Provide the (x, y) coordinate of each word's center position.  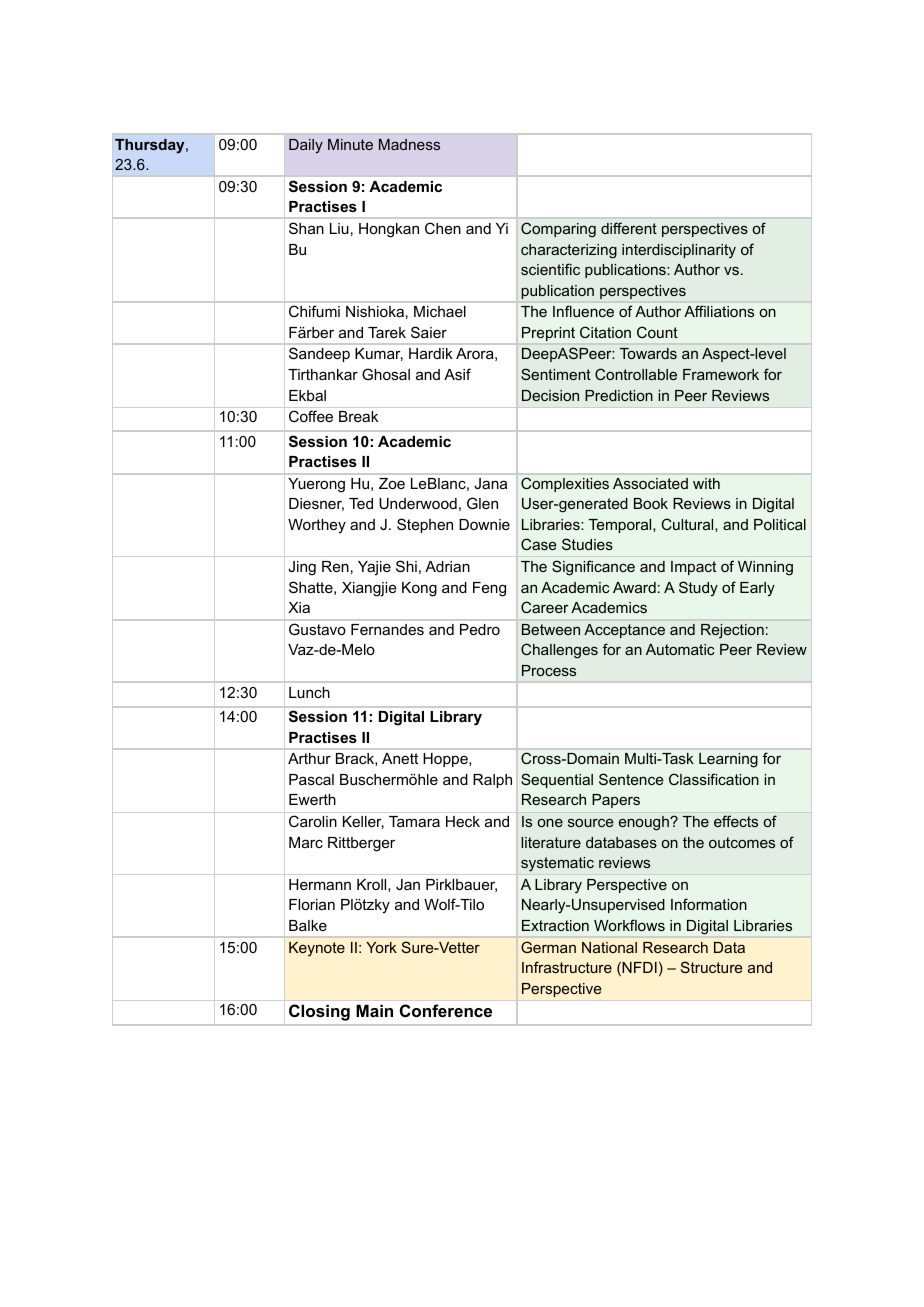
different (629, 228)
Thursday (151, 146)
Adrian (447, 566)
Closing (319, 1012)
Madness (409, 144)
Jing (302, 568)
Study (698, 589)
